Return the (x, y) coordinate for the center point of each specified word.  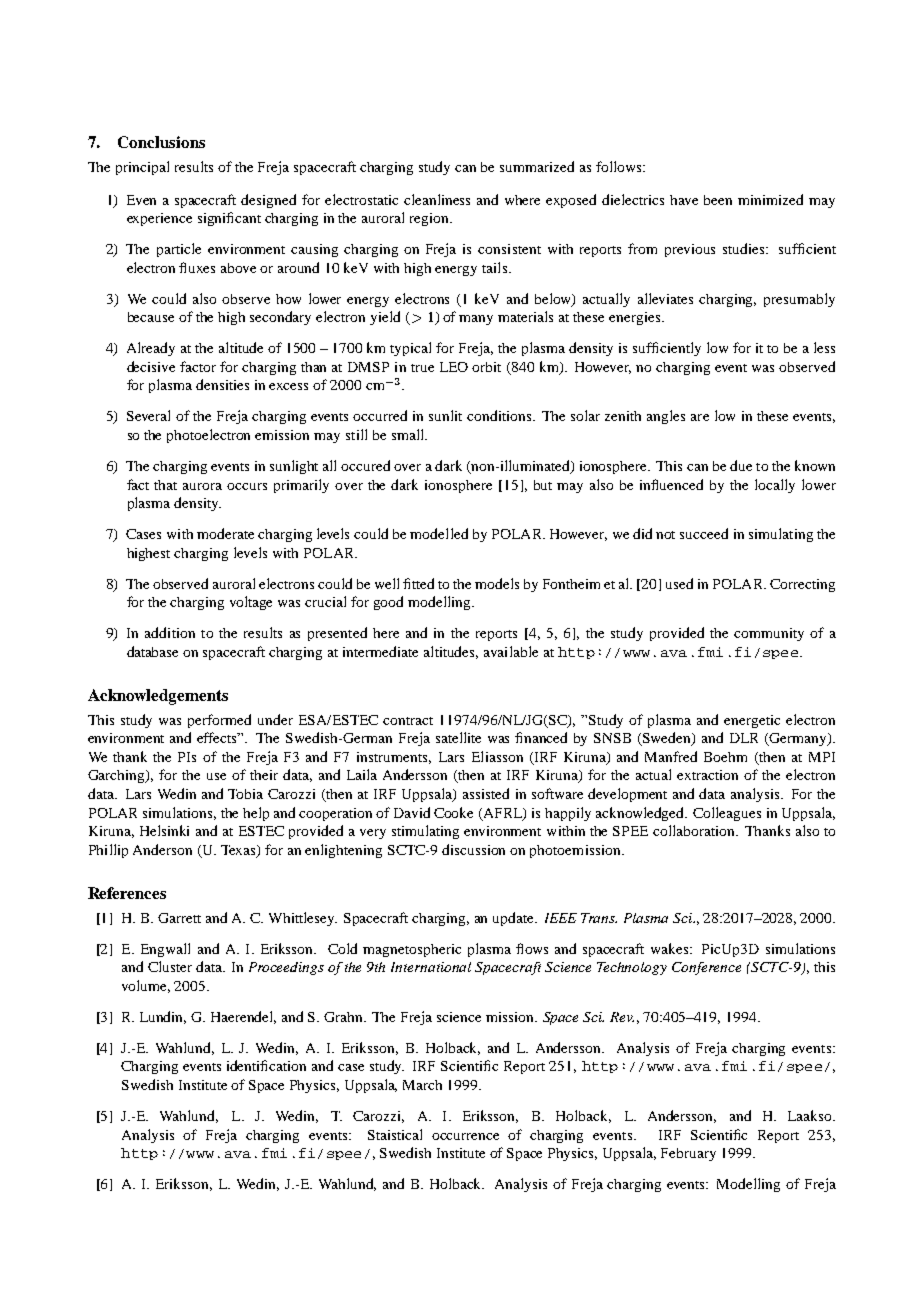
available (511, 651)
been (718, 200)
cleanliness (437, 199)
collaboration (695, 830)
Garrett (179, 918)
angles (666, 417)
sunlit (445, 415)
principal (142, 168)
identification (266, 1065)
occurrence (465, 1136)
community (769, 634)
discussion (473, 849)
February (688, 1154)
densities (222, 384)
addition (170, 632)
